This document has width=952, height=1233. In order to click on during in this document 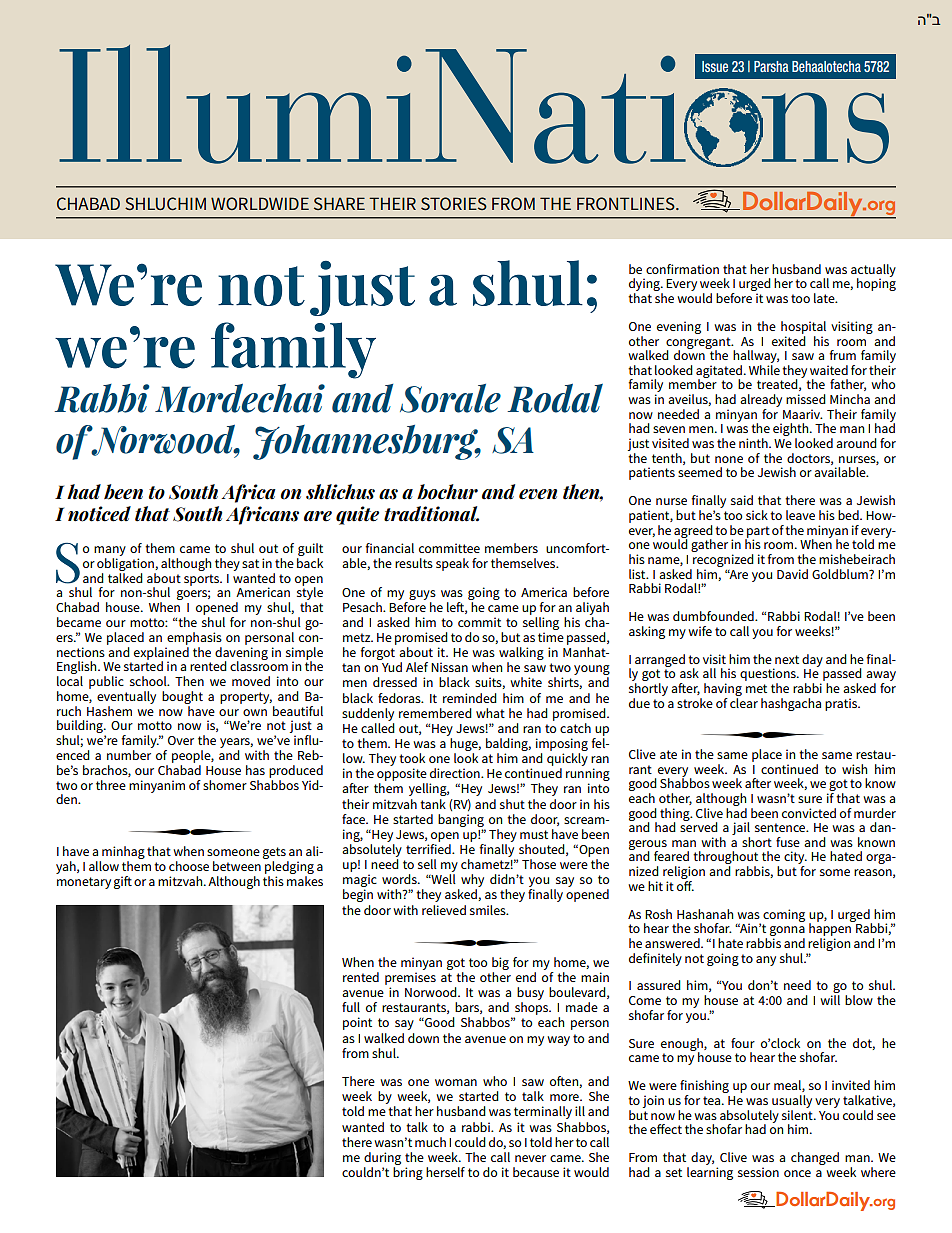, I will do `click(382, 1158)`.
